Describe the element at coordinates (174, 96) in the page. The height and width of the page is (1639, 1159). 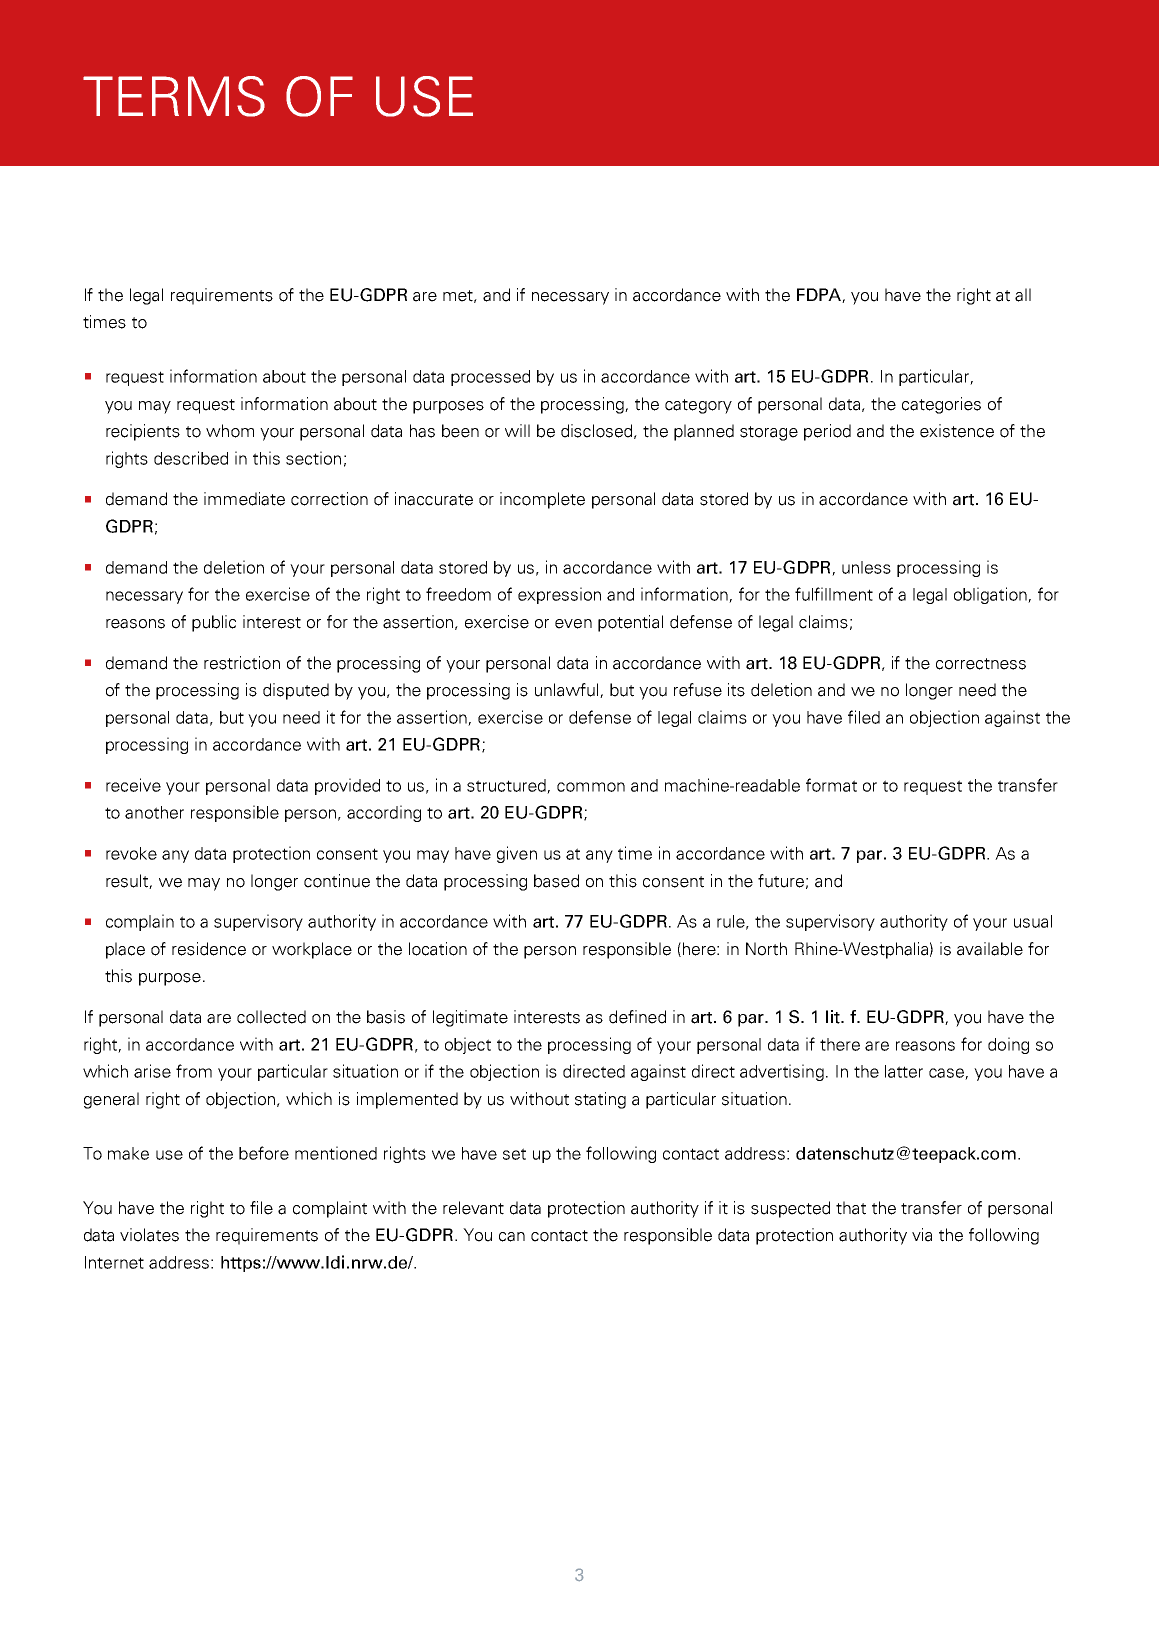
I see `TERMS` at that location.
